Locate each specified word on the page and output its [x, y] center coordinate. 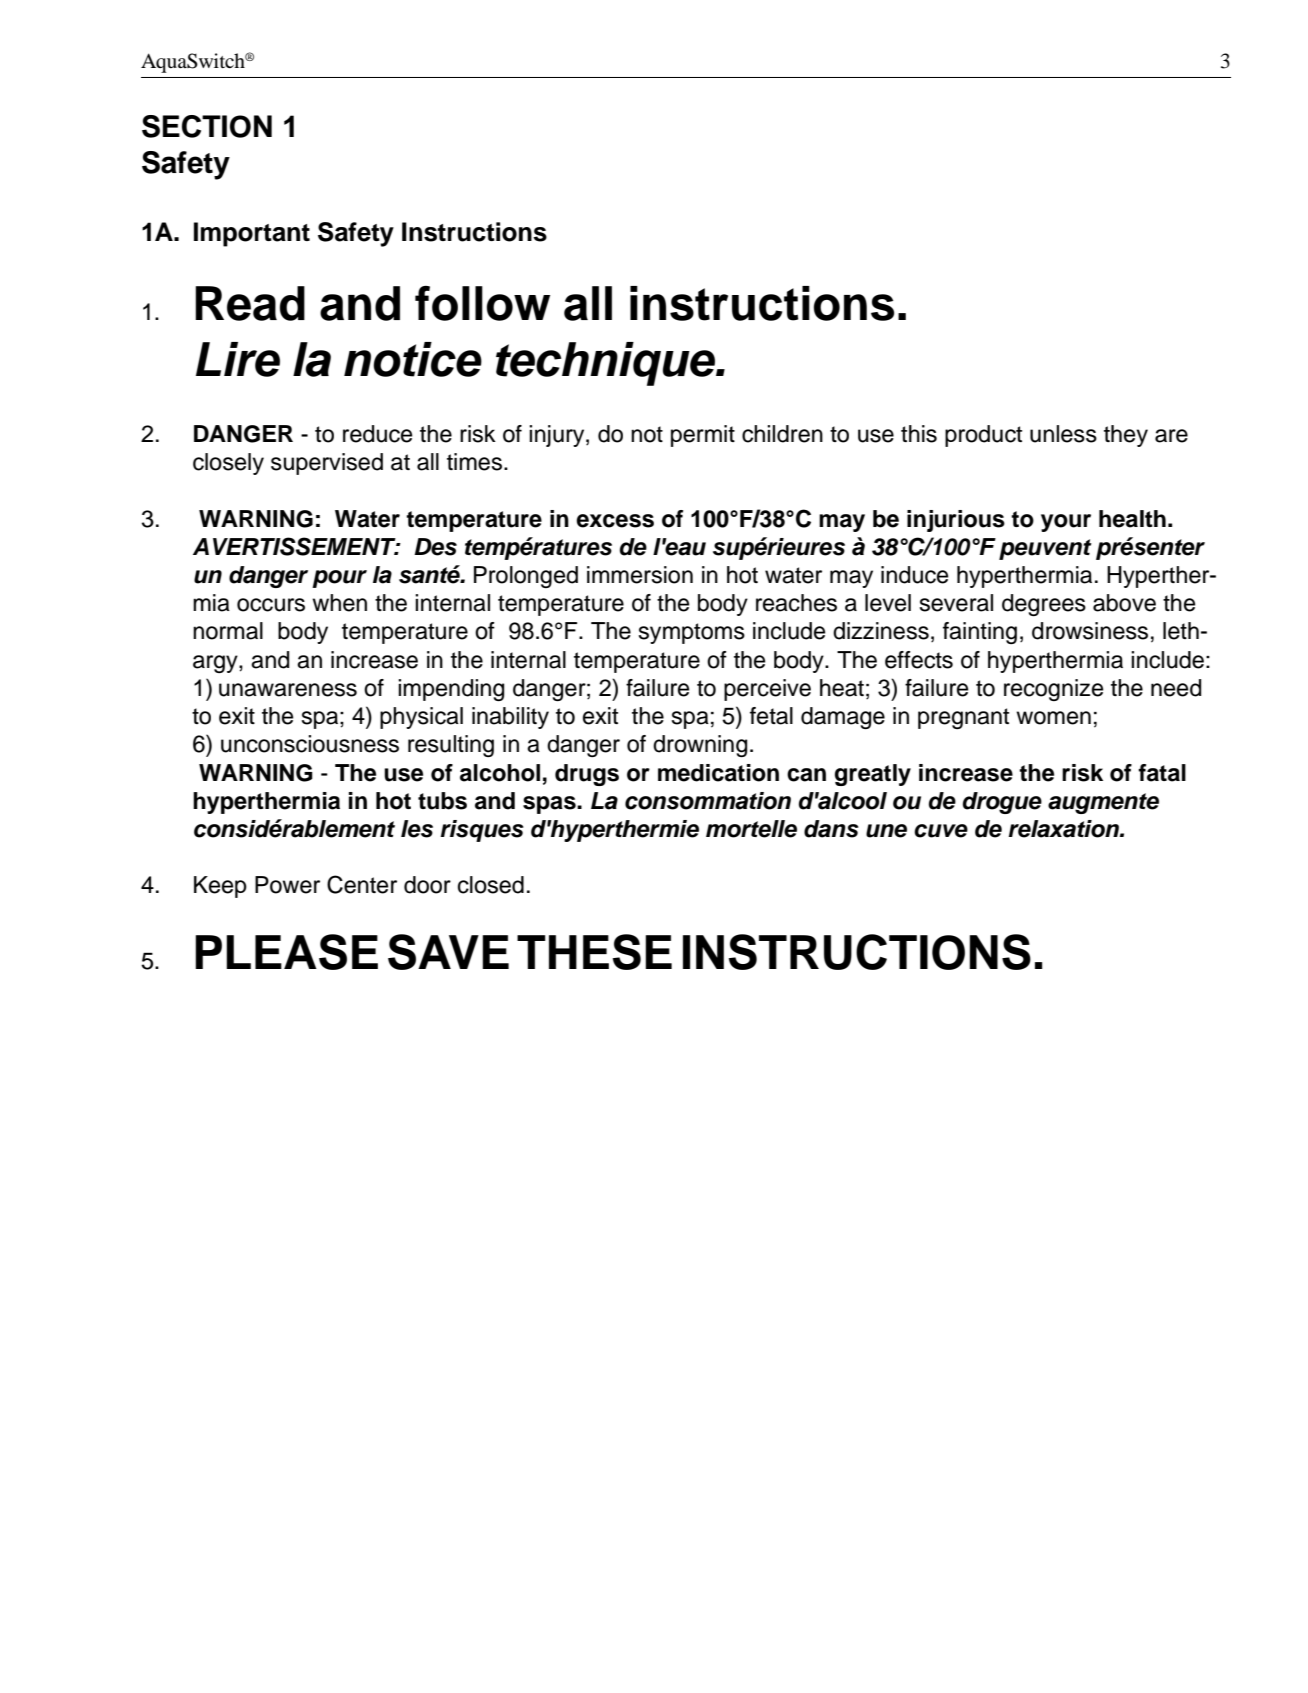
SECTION [207, 126]
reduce [377, 434]
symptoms [691, 633]
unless [1063, 434]
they [1126, 436]
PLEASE [286, 952]
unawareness [288, 690]
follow [482, 303]
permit [703, 436]
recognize [1053, 690]
